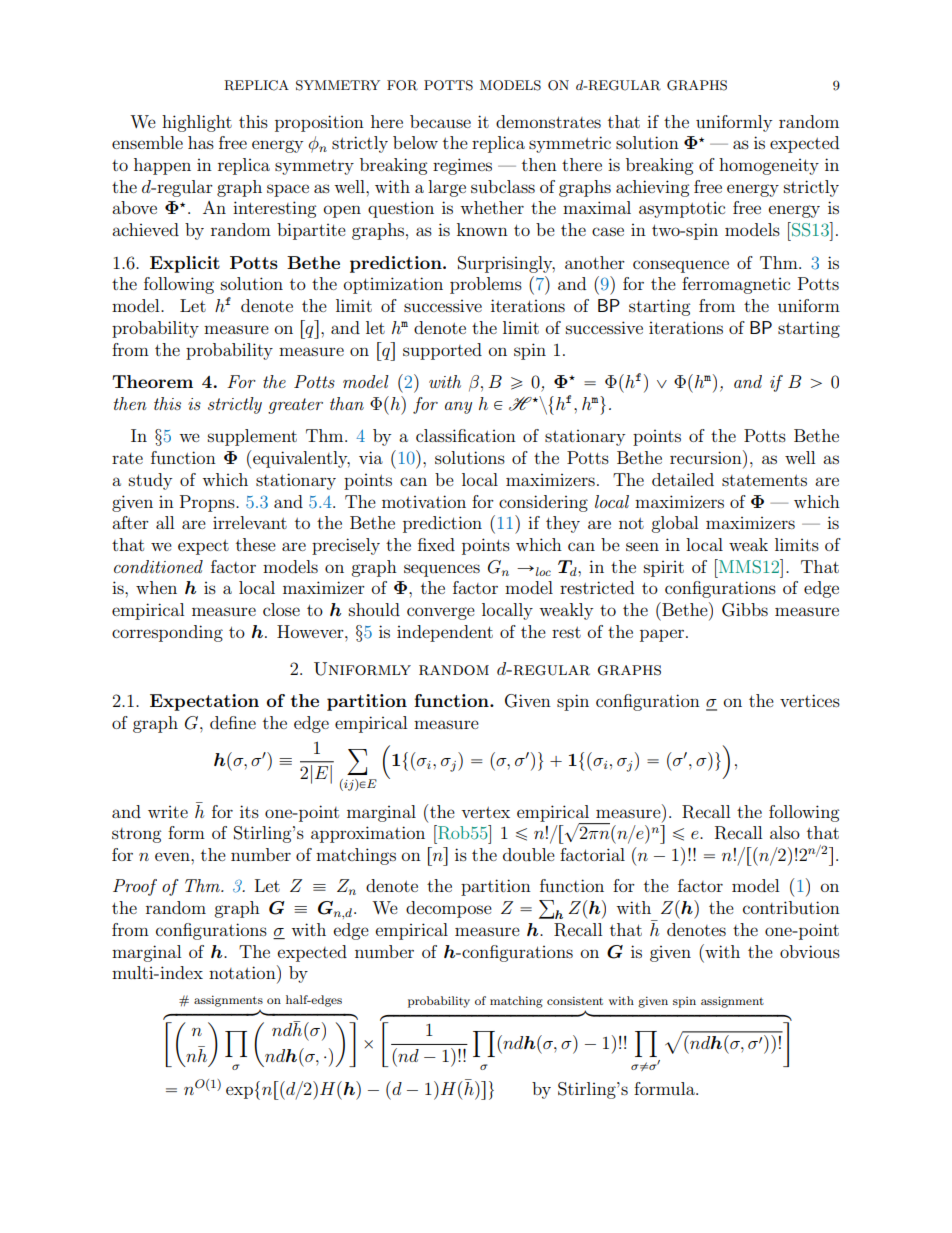 This screenshot has height=1233, width=952. Describe the element at coordinates (256, 544) in the screenshot. I see `these` at that location.
